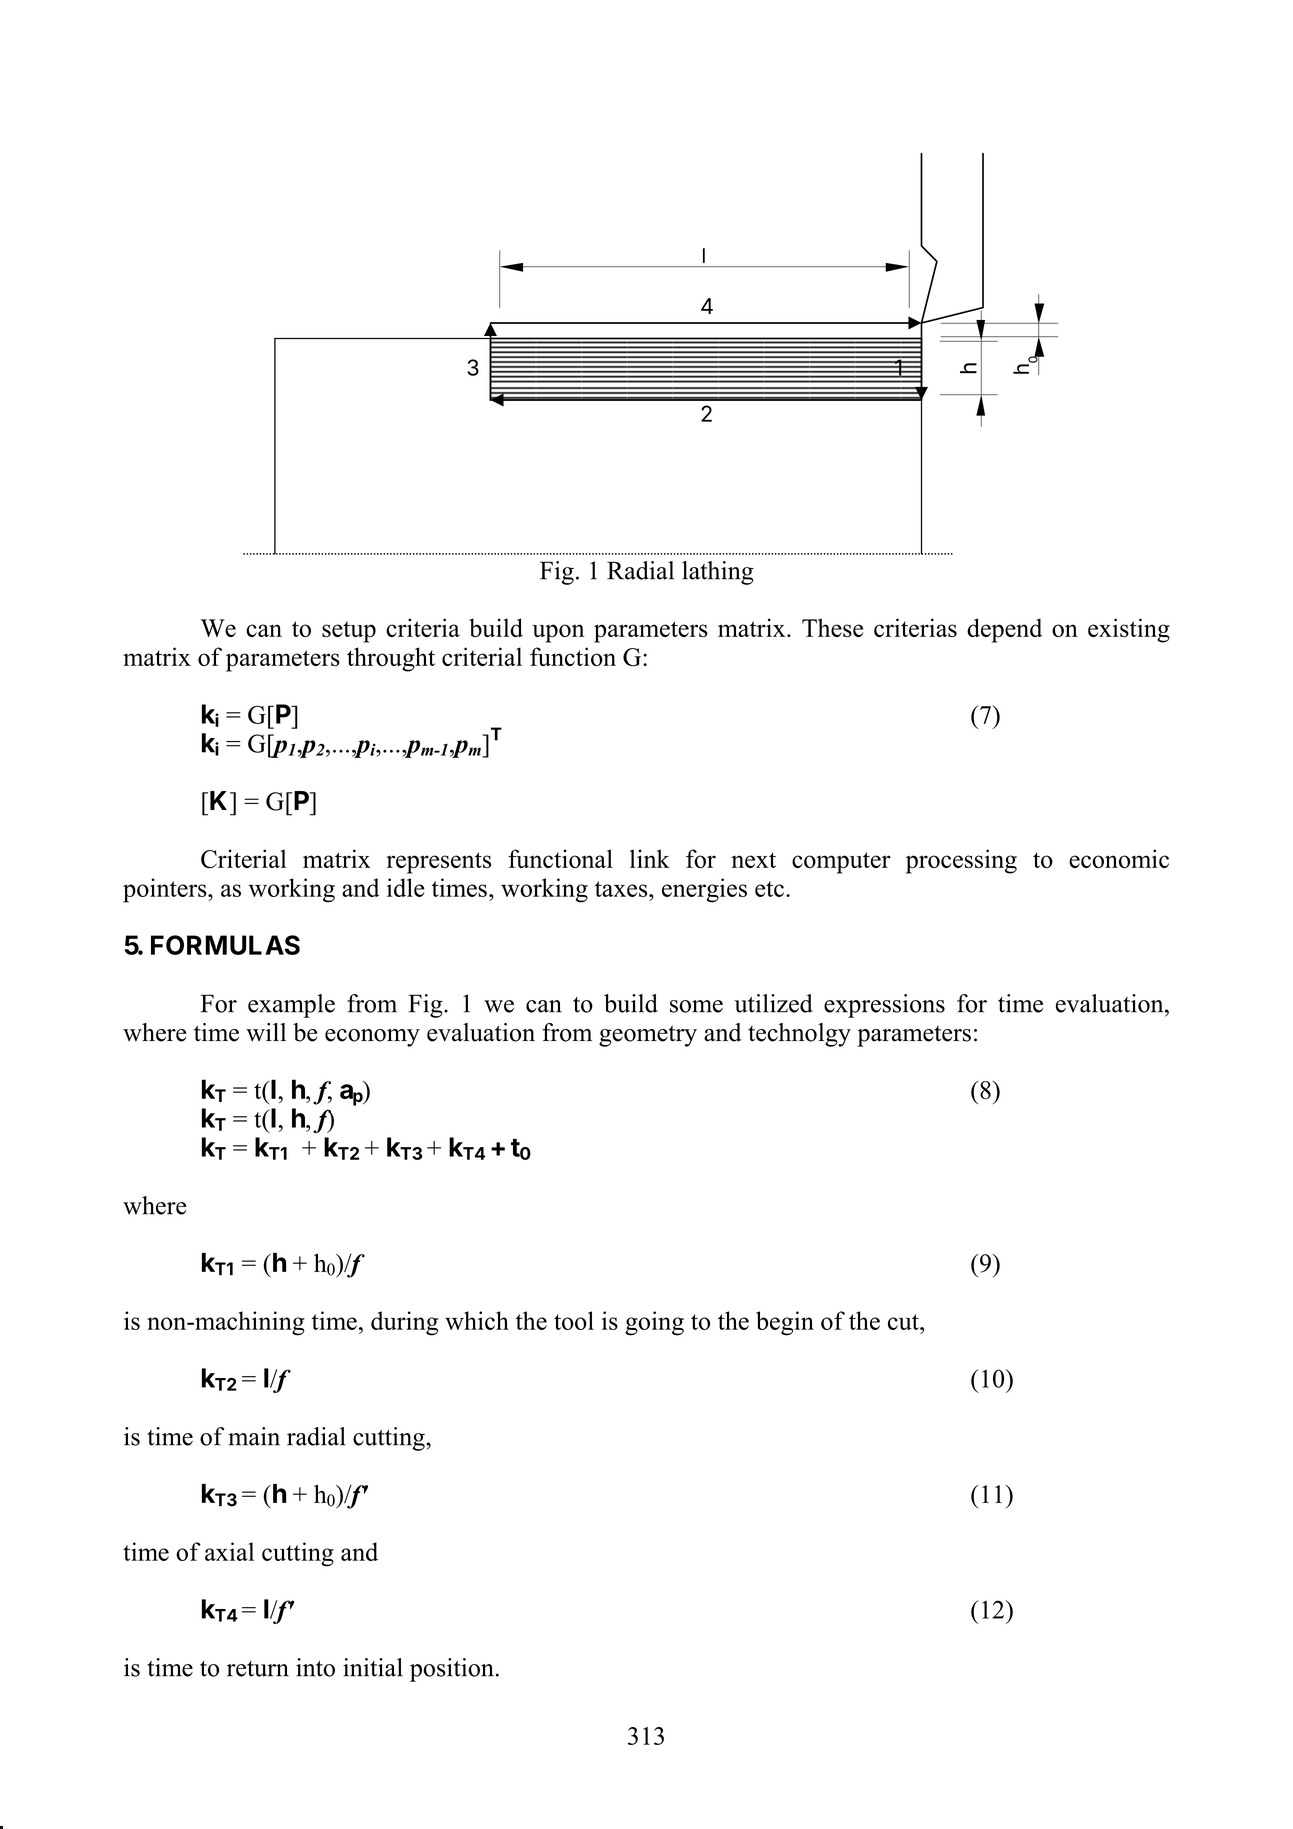 The width and height of the document is (1293, 1829). Describe the element at coordinates (558, 633) in the document. I see `upon` at that location.
